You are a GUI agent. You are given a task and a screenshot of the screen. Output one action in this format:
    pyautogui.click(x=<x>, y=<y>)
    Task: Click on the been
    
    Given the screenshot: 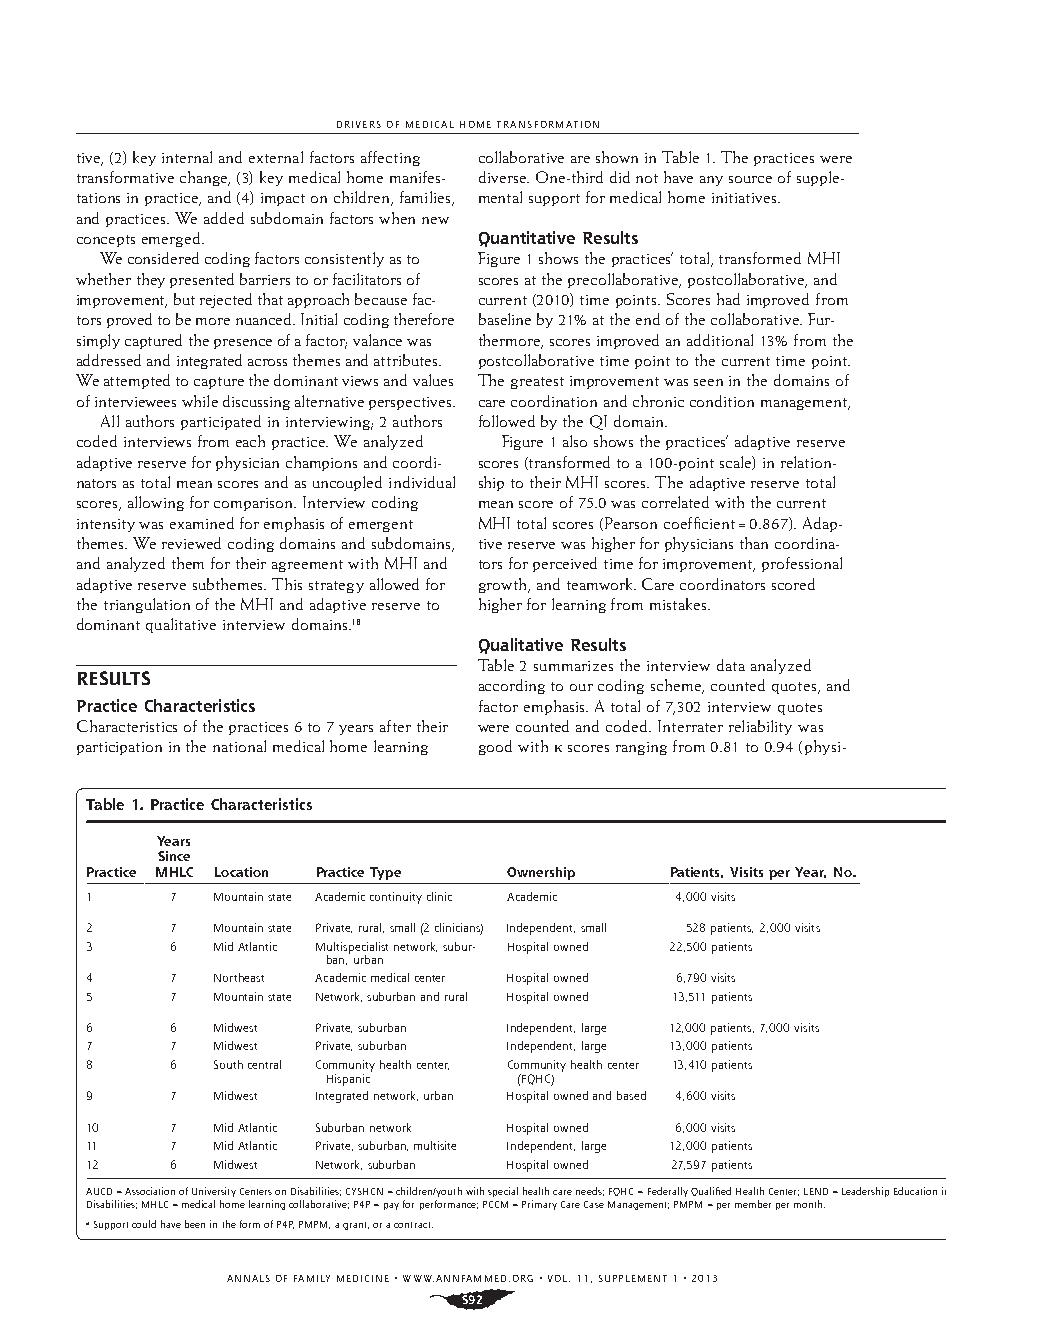 What is the action you would take?
    pyautogui.click(x=195, y=1224)
